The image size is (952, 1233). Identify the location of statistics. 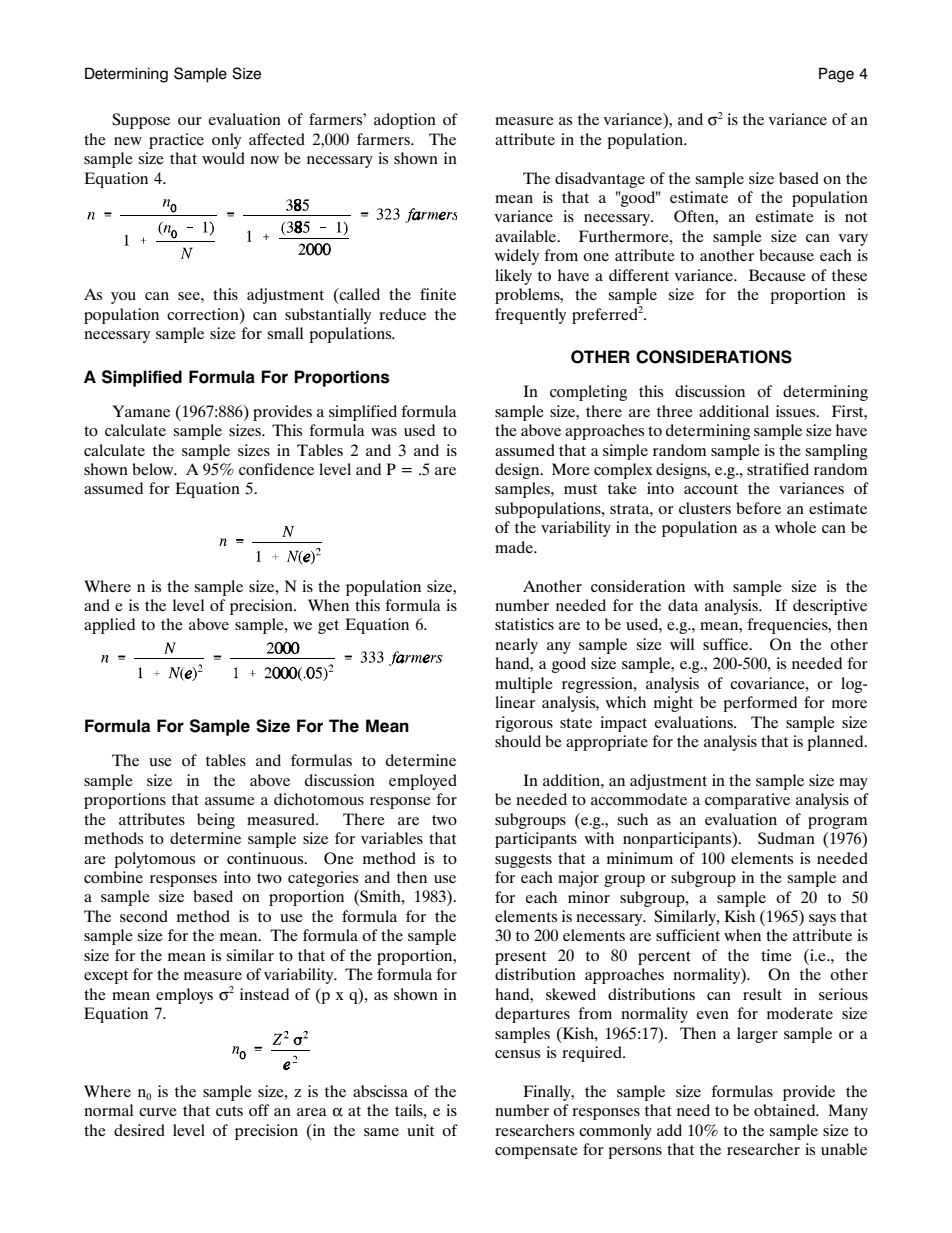
(524, 624).
